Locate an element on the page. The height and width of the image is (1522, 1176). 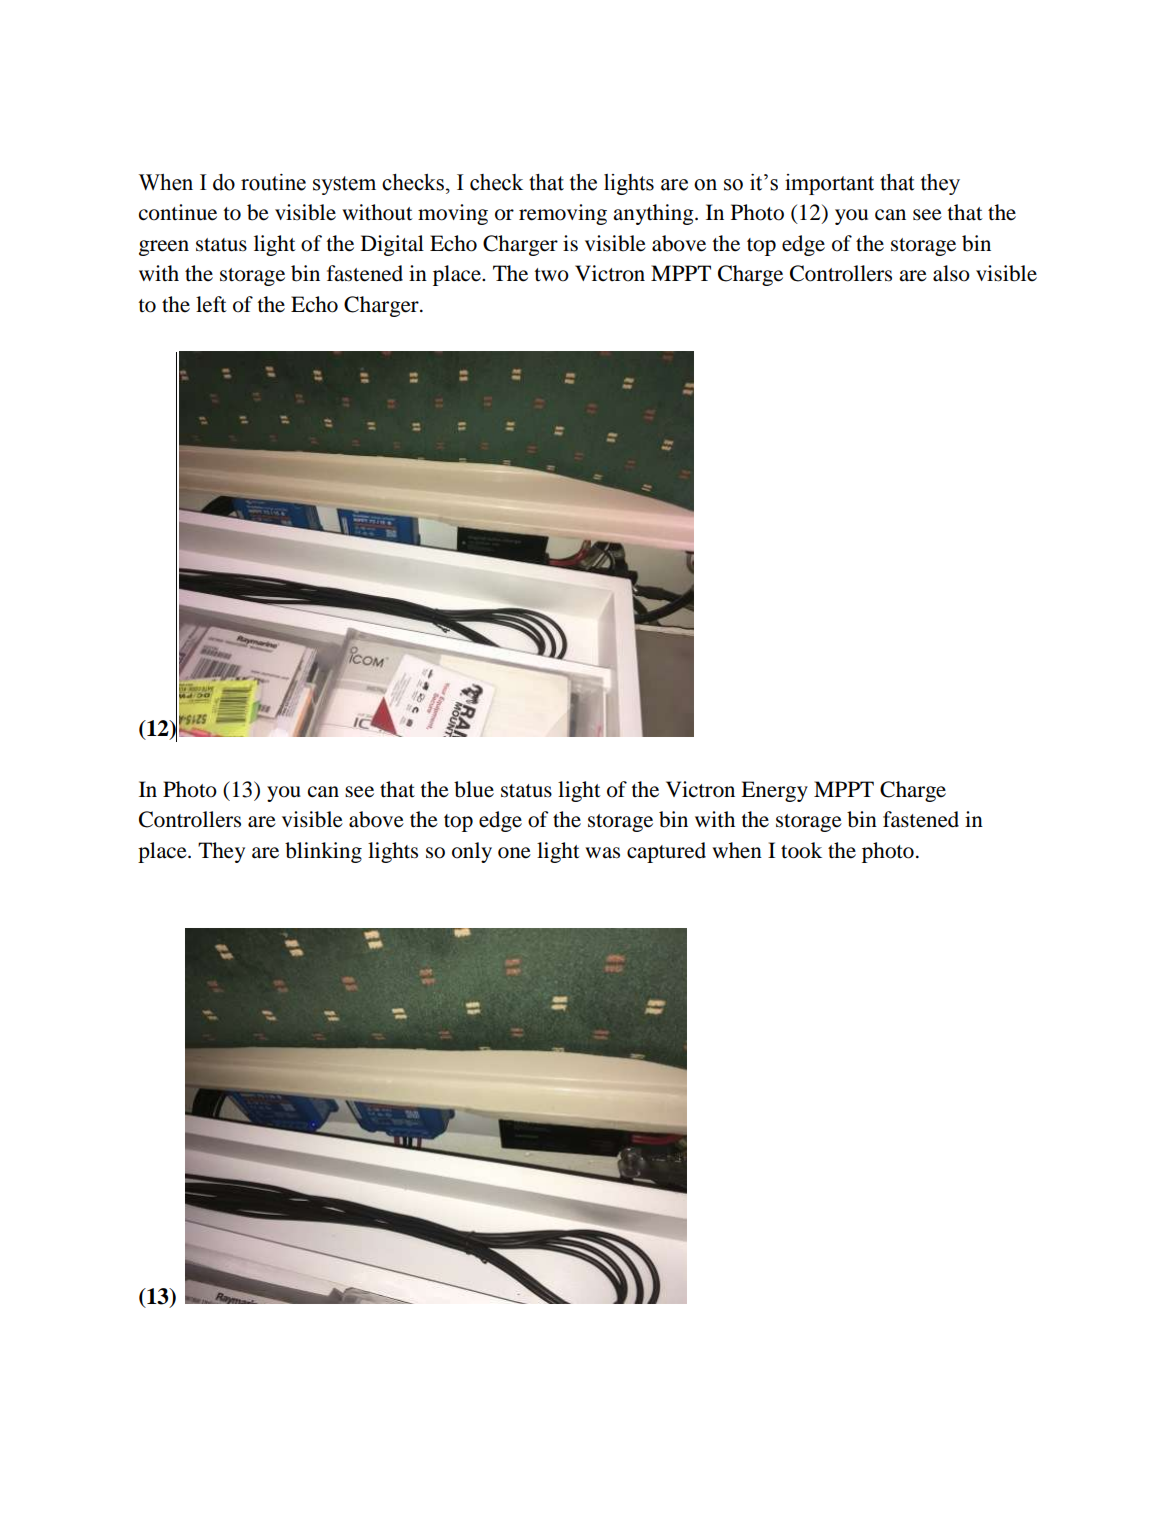
also is located at coordinates (951, 273).
